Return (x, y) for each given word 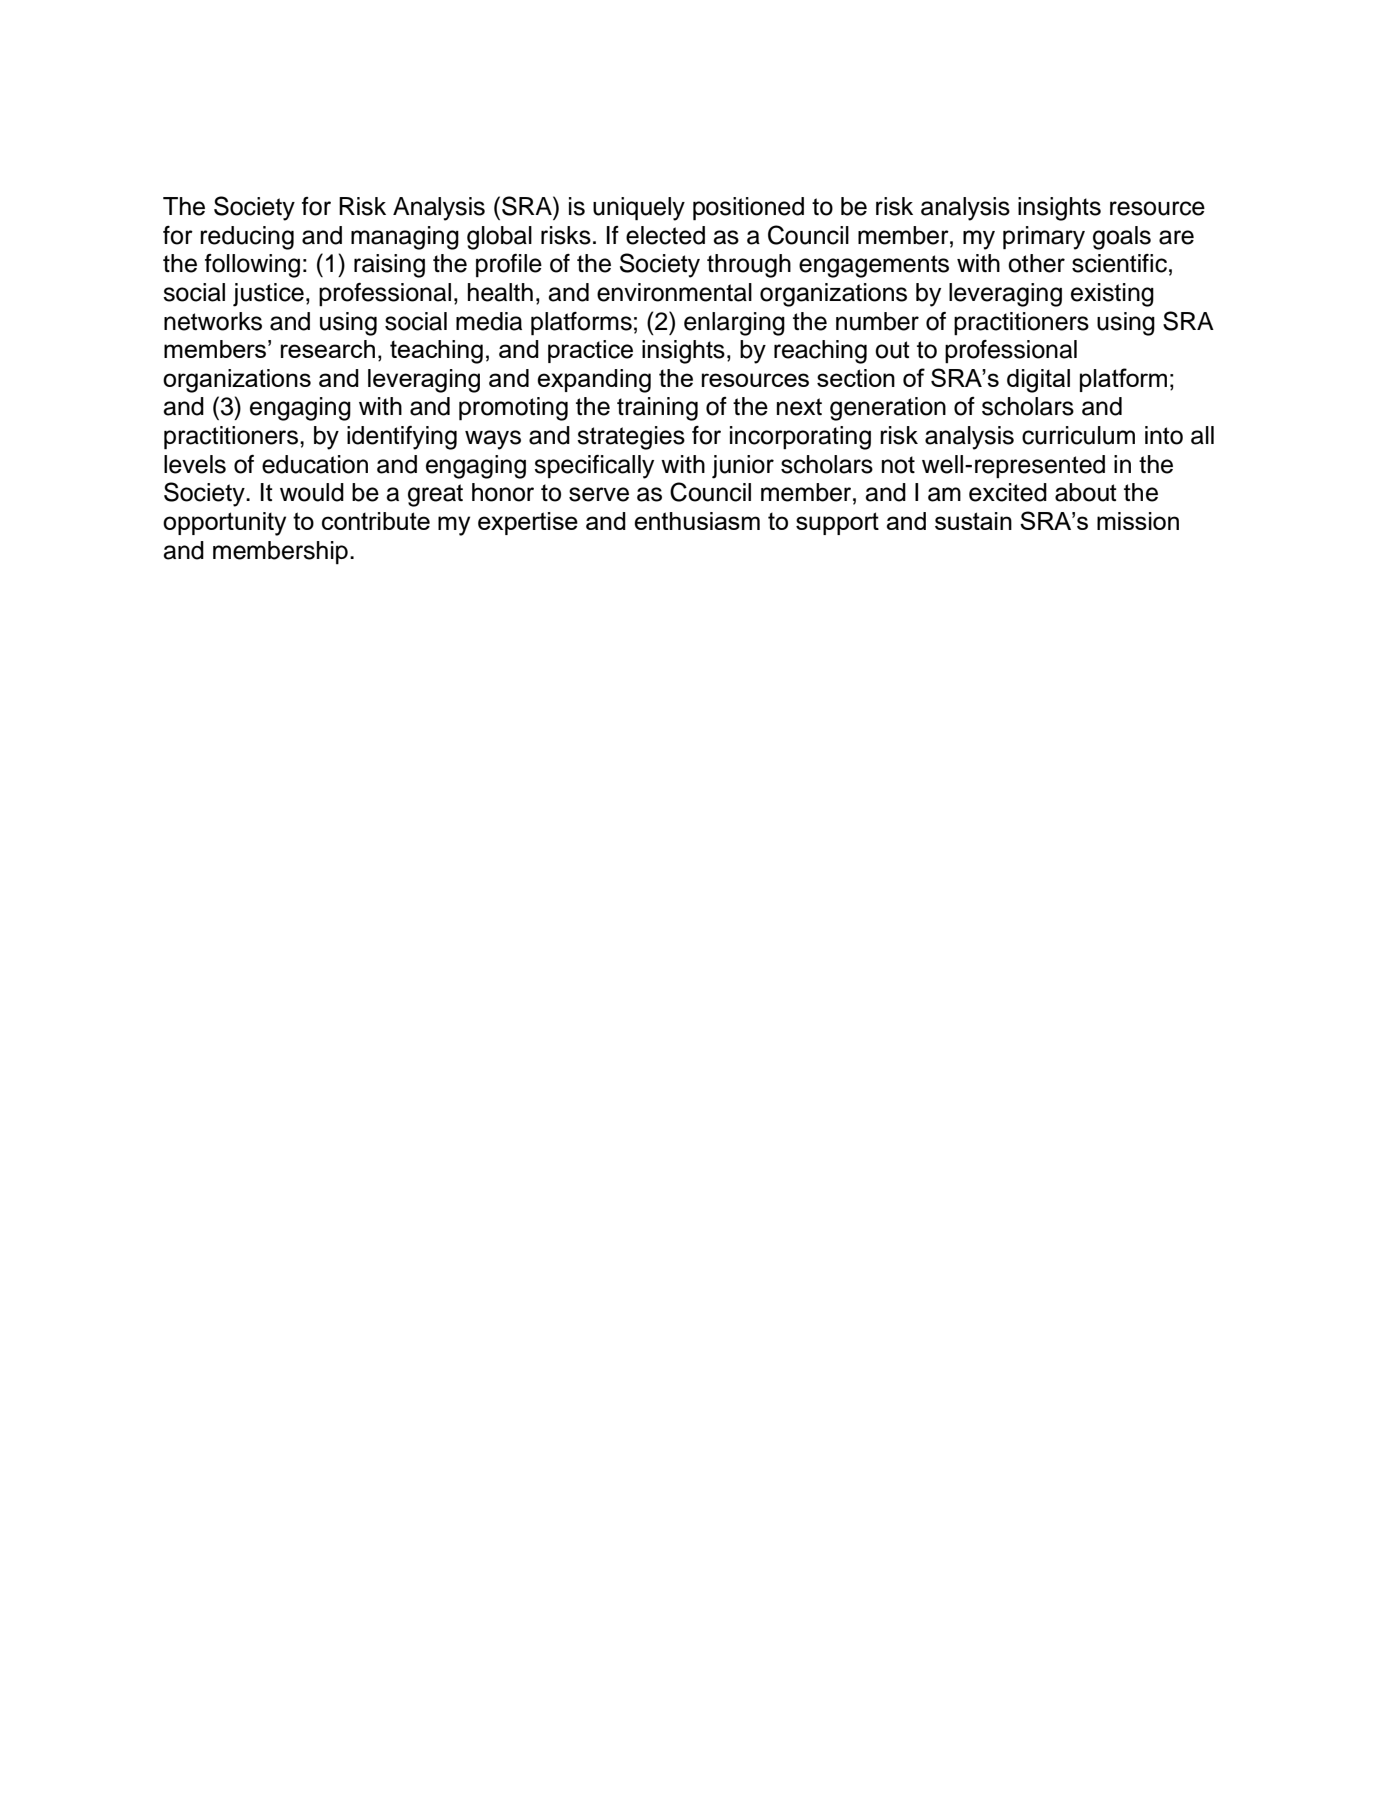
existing (1112, 295)
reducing (247, 238)
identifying (402, 438)
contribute (376, 521)
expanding (594, 381)
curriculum (1078, 435)
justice (268, 295)
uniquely (639, 209)
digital (1038, 381)
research (328, 349)
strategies (631, 438)
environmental (674, 292)
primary (1044, 238)
